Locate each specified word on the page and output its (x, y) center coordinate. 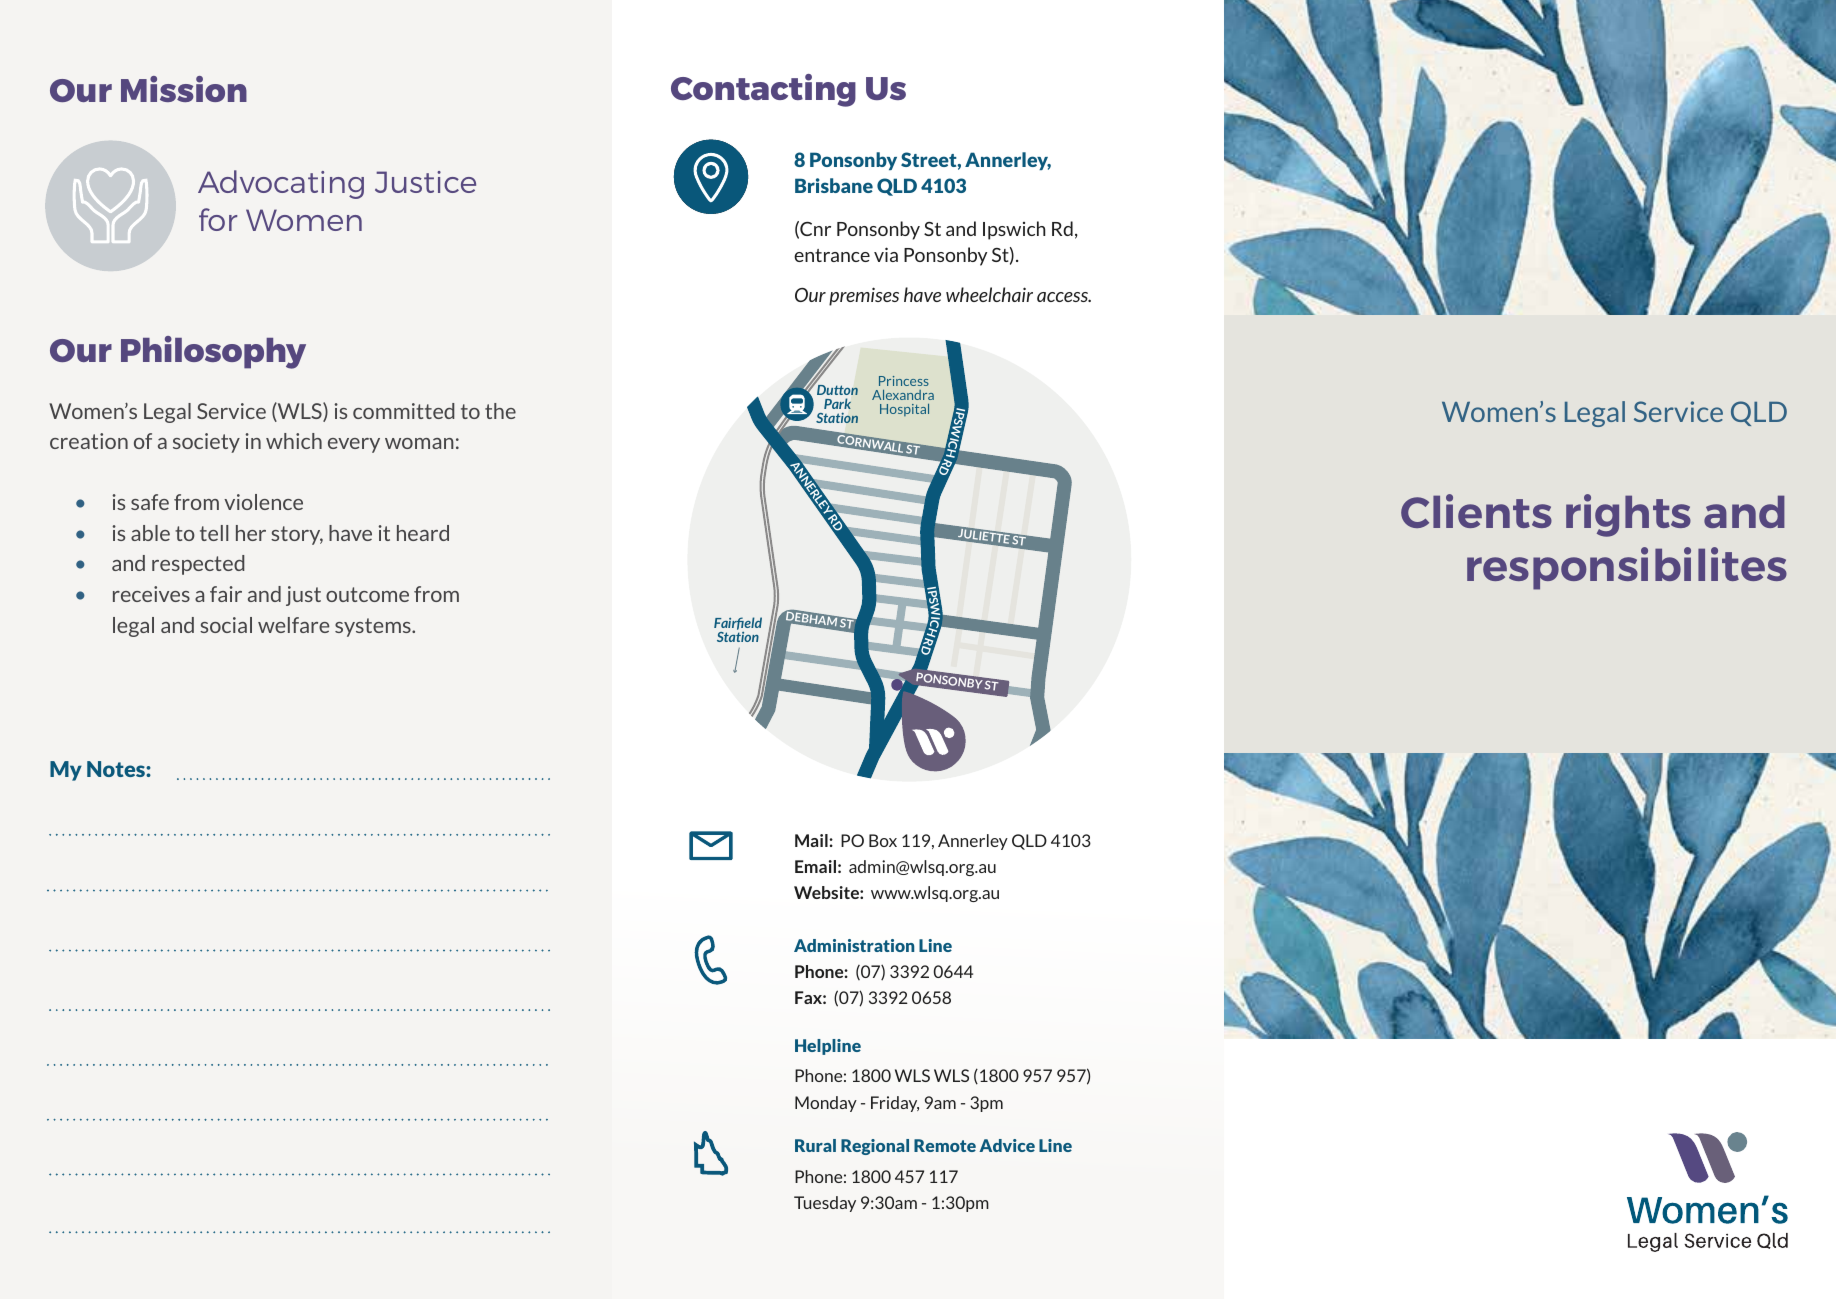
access (1064, 297)
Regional (875, 1147)
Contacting (763, 90)
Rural (815, 1145)
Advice (1007, 1145)
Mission (184, 89)
